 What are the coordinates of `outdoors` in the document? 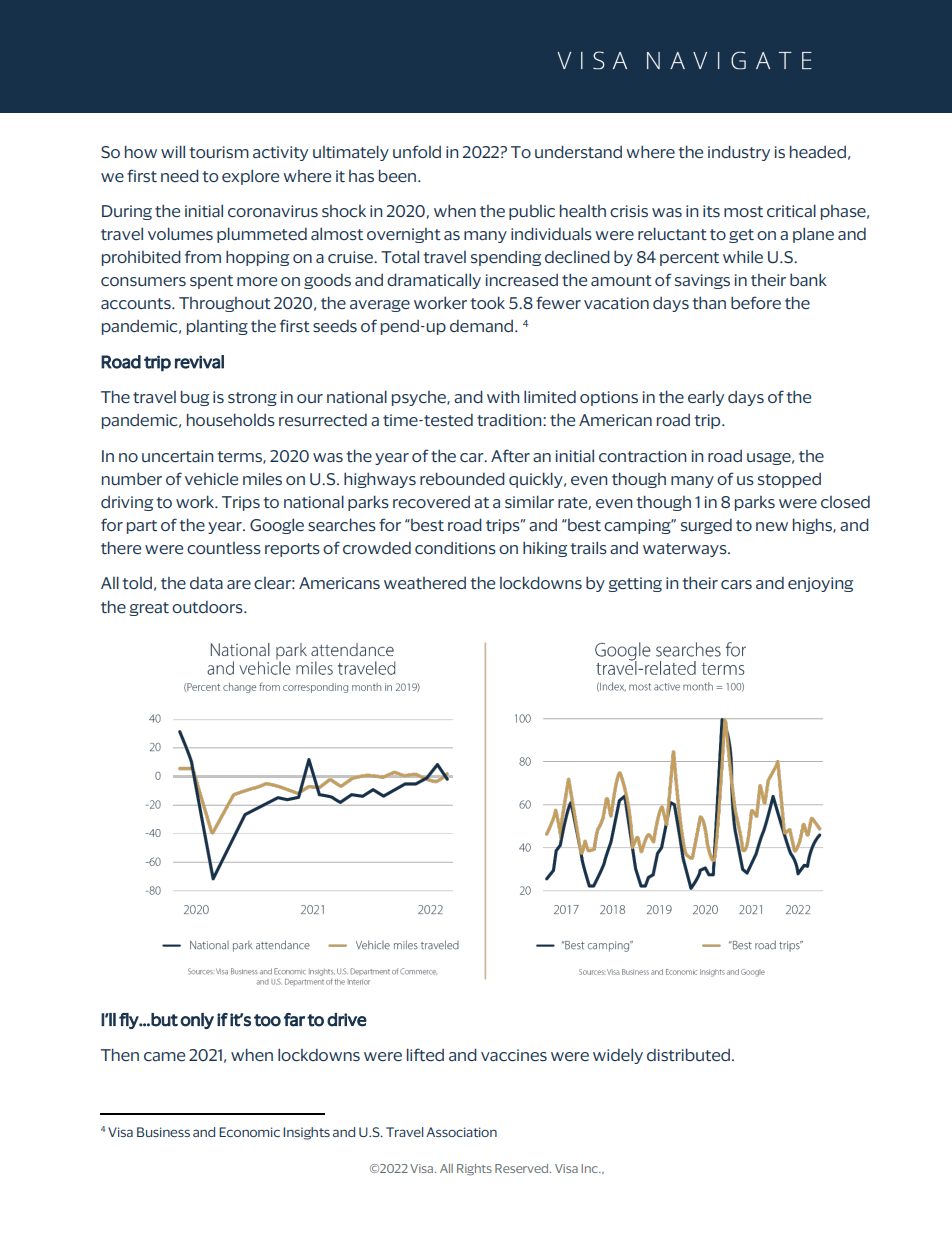 It's located at (208, 607).
